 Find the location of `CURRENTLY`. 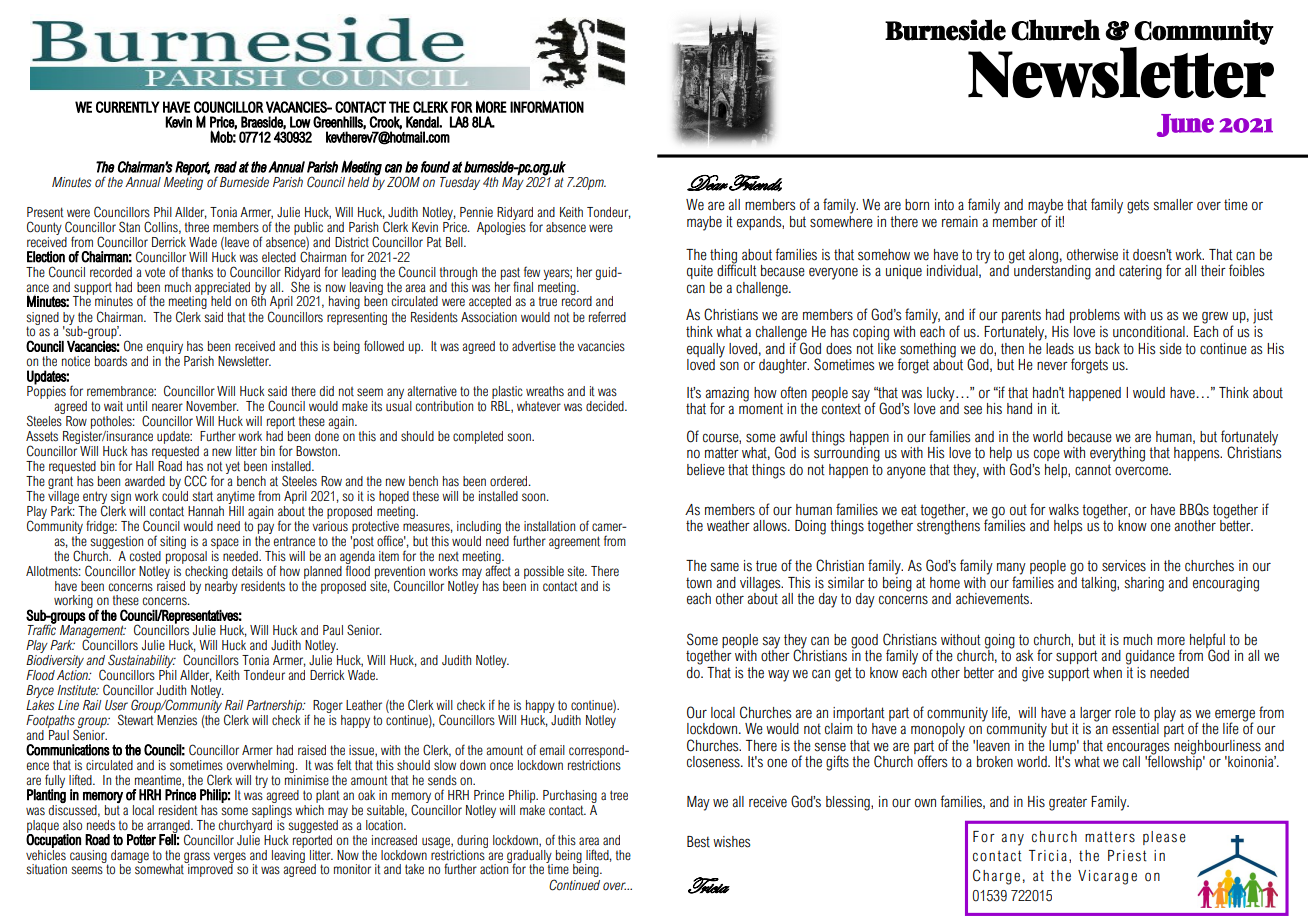

CURRENTLY is located at coordinates (127, 107).
